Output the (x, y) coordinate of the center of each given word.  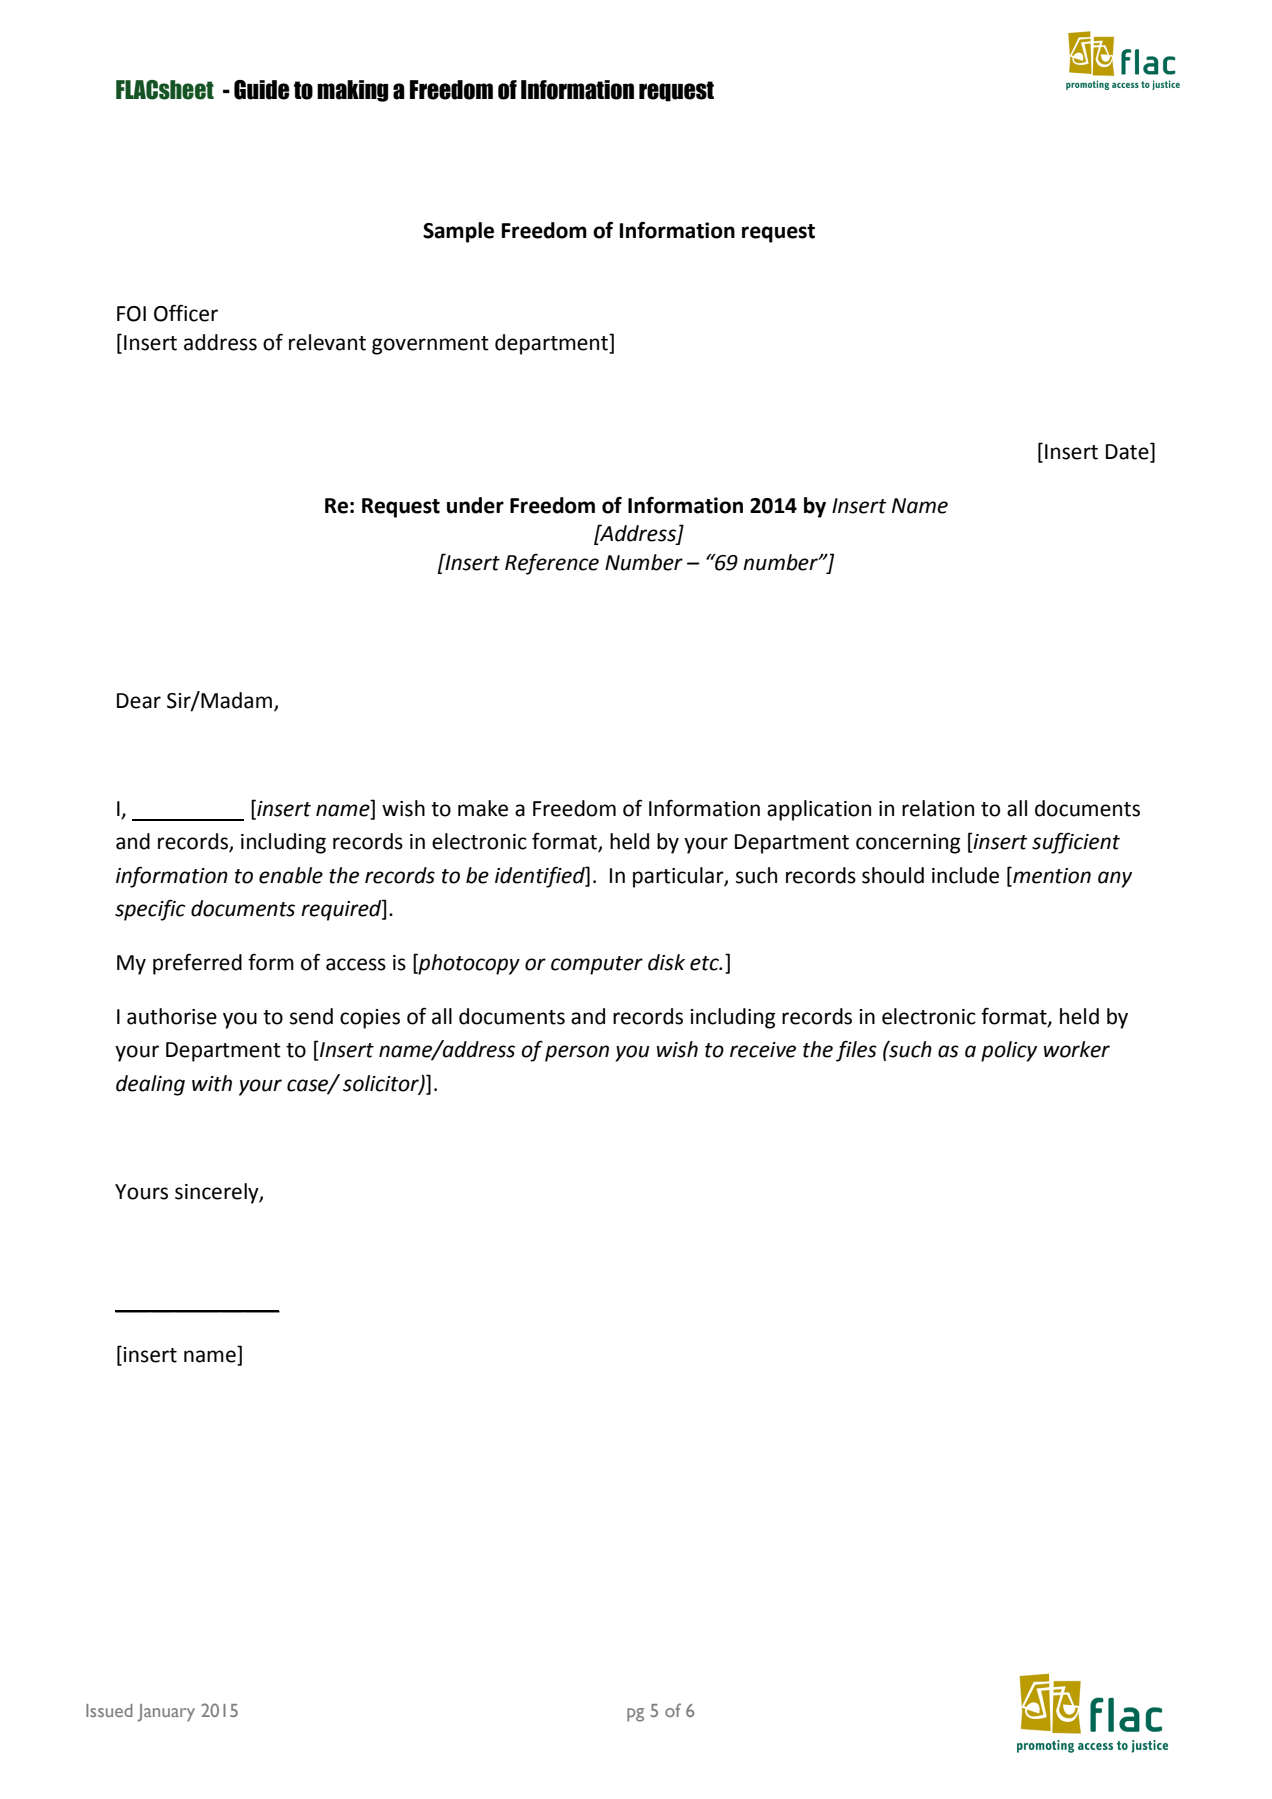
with (212, 1083)
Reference (552, 564)
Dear (139, 701)
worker (1077, 1049)
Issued (109, 1710)
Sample (458, 232)
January (166, 1713)
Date (1128, 451)
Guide (261, 90)
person (577, 1053)
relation (938, 808)
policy (1009, 1051)
